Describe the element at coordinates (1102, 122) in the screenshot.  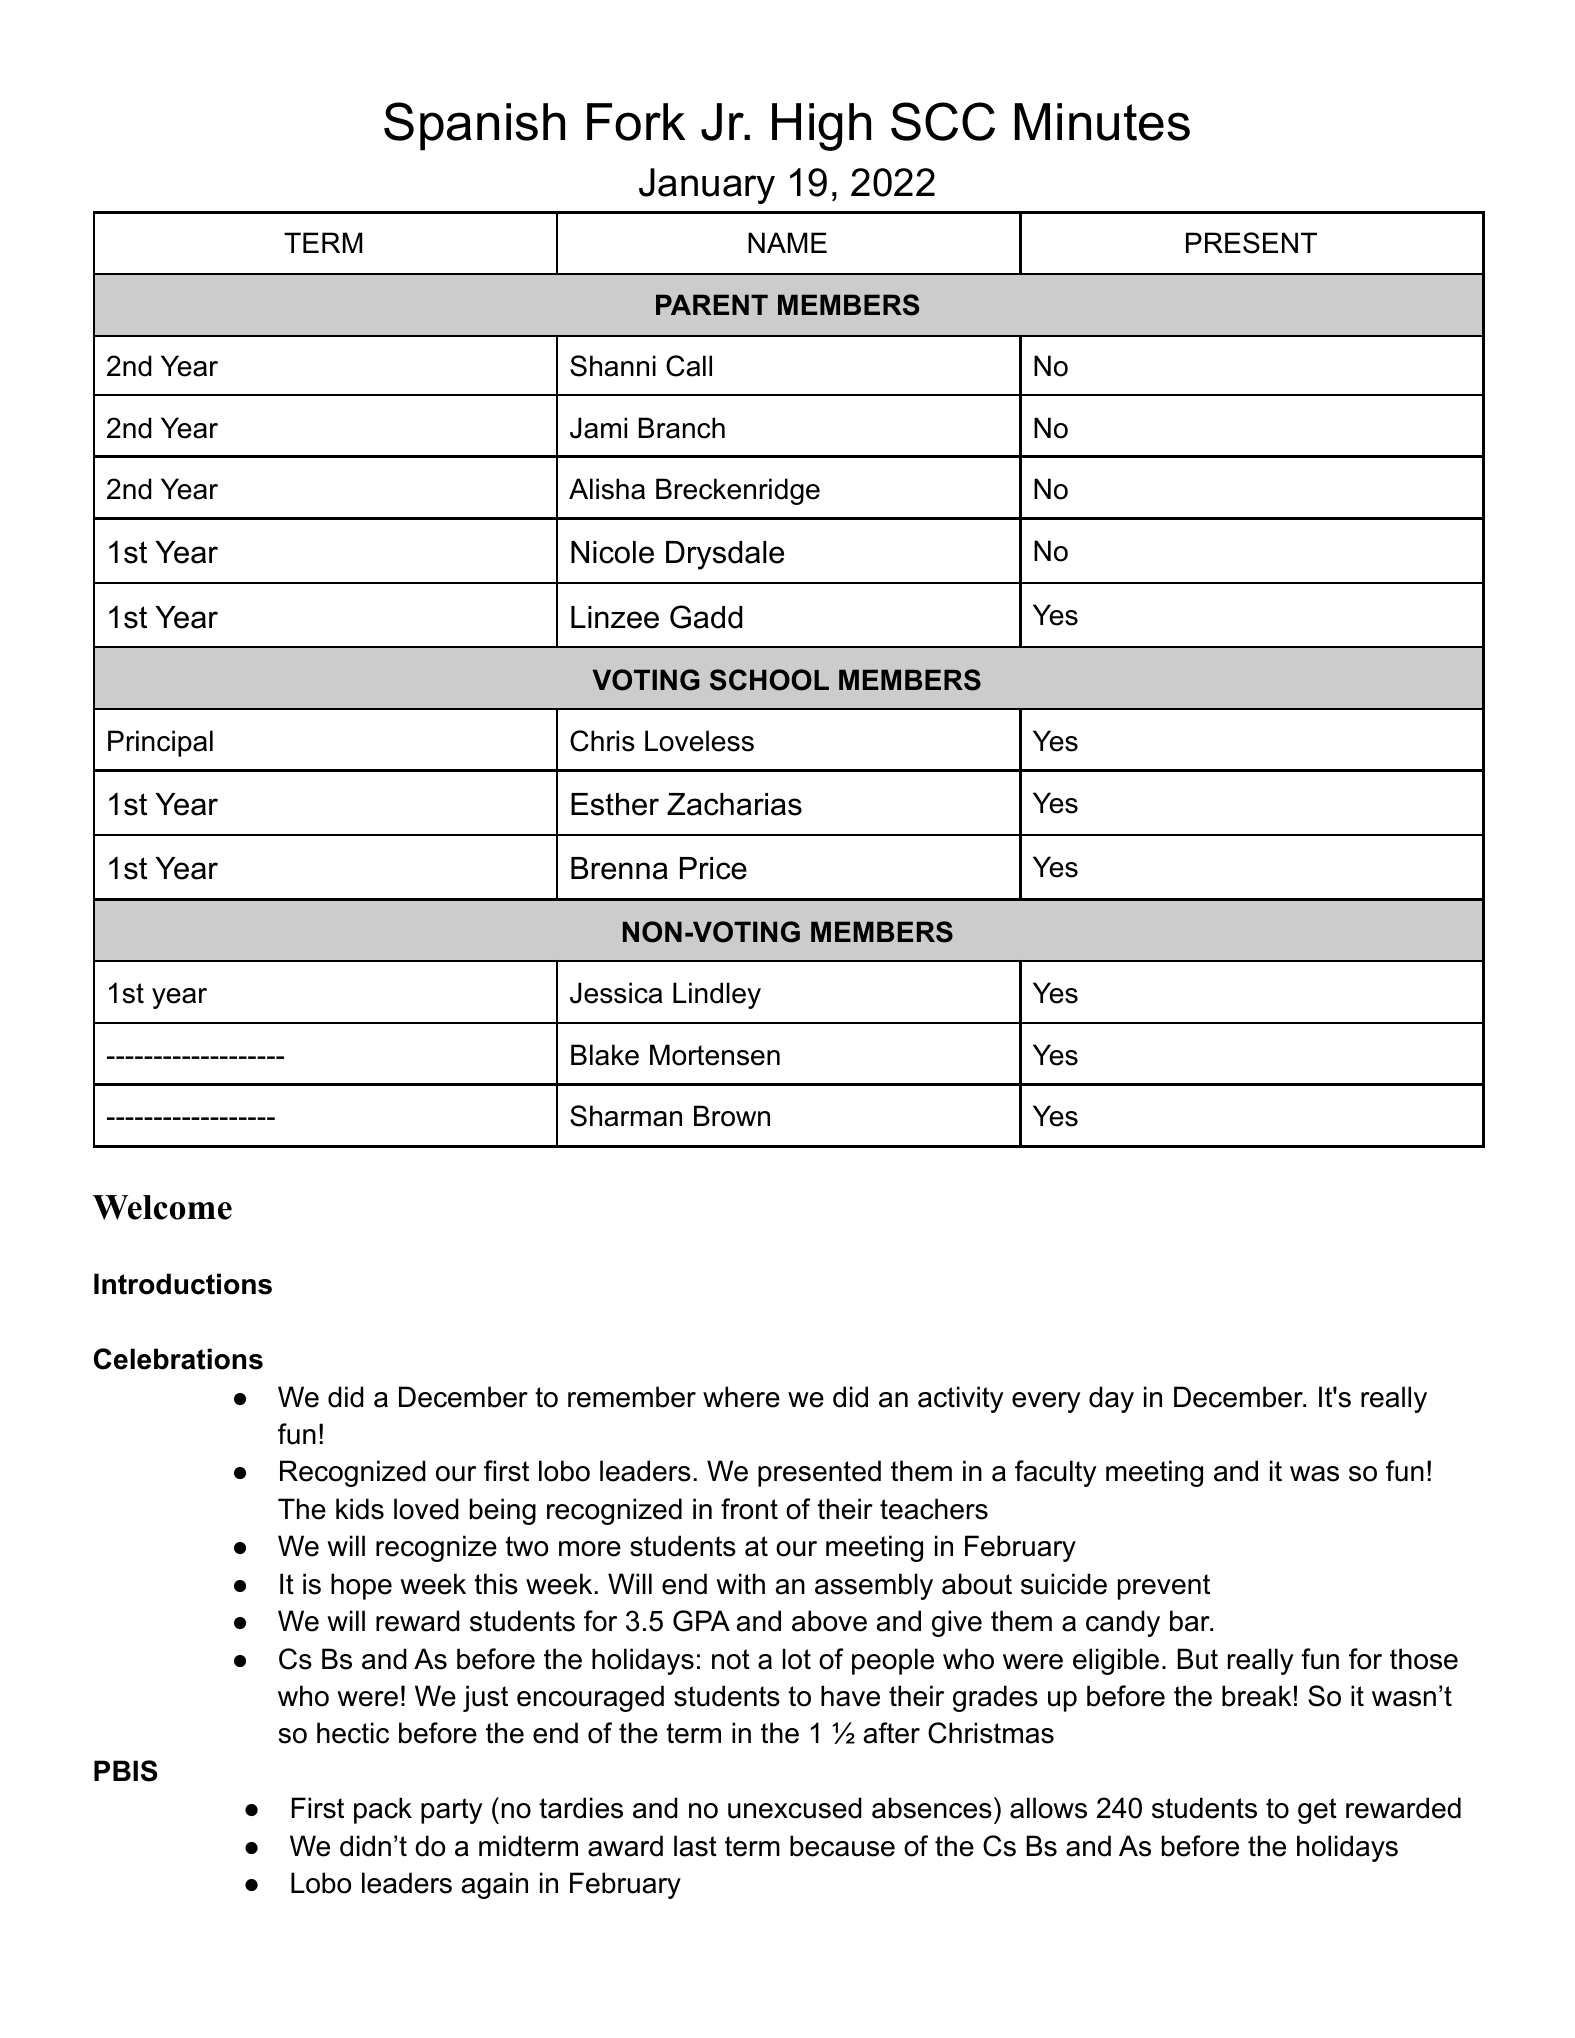
I see `Minutes` at that location.
